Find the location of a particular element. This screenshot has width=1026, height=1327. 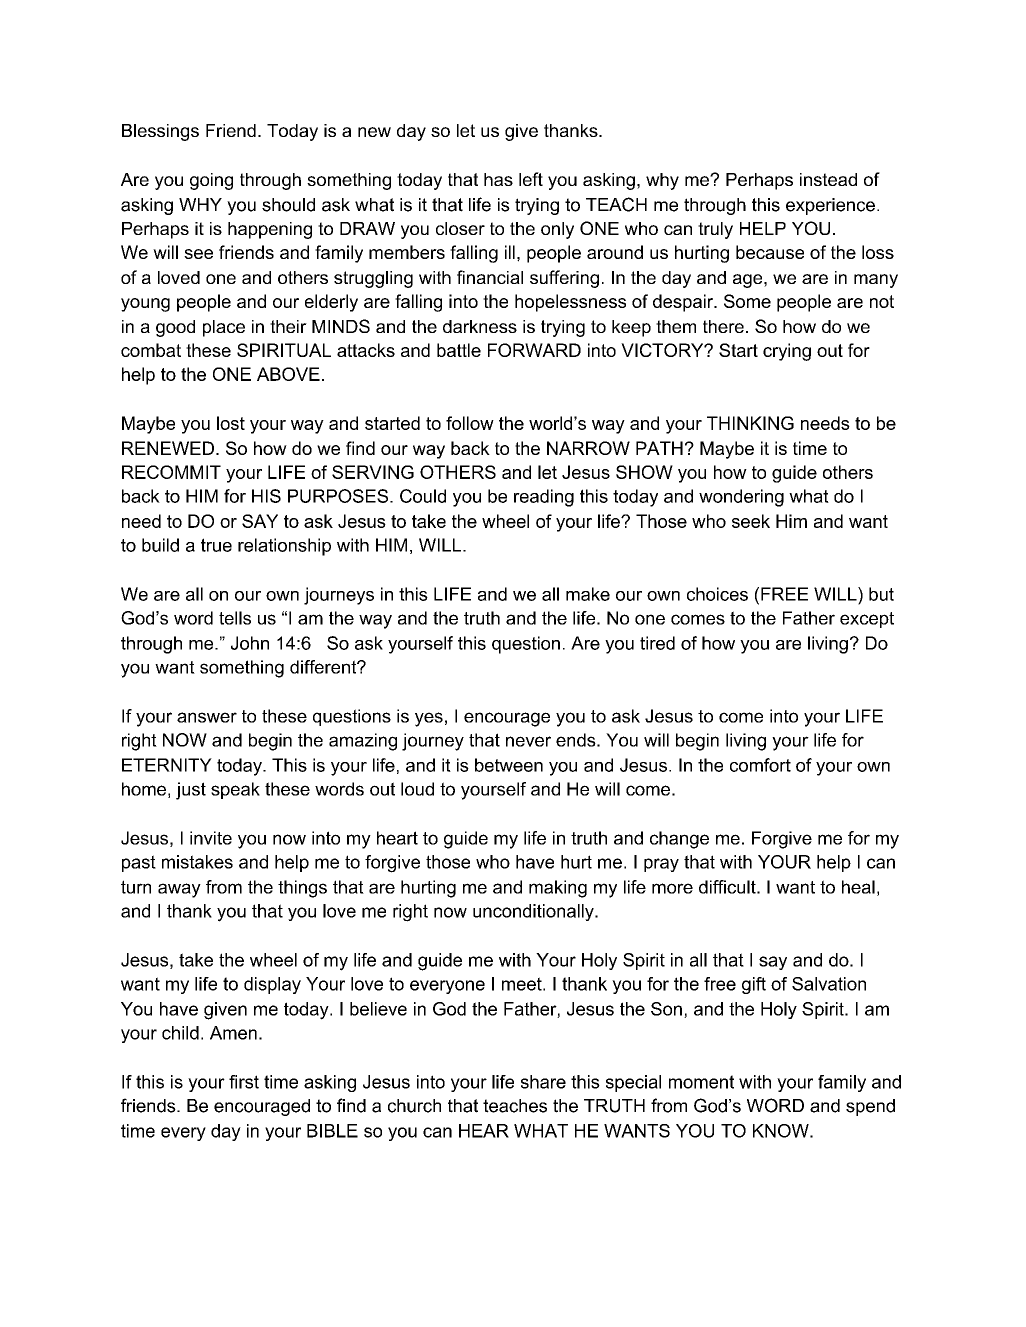

making is located at coordinates (558, 889).
